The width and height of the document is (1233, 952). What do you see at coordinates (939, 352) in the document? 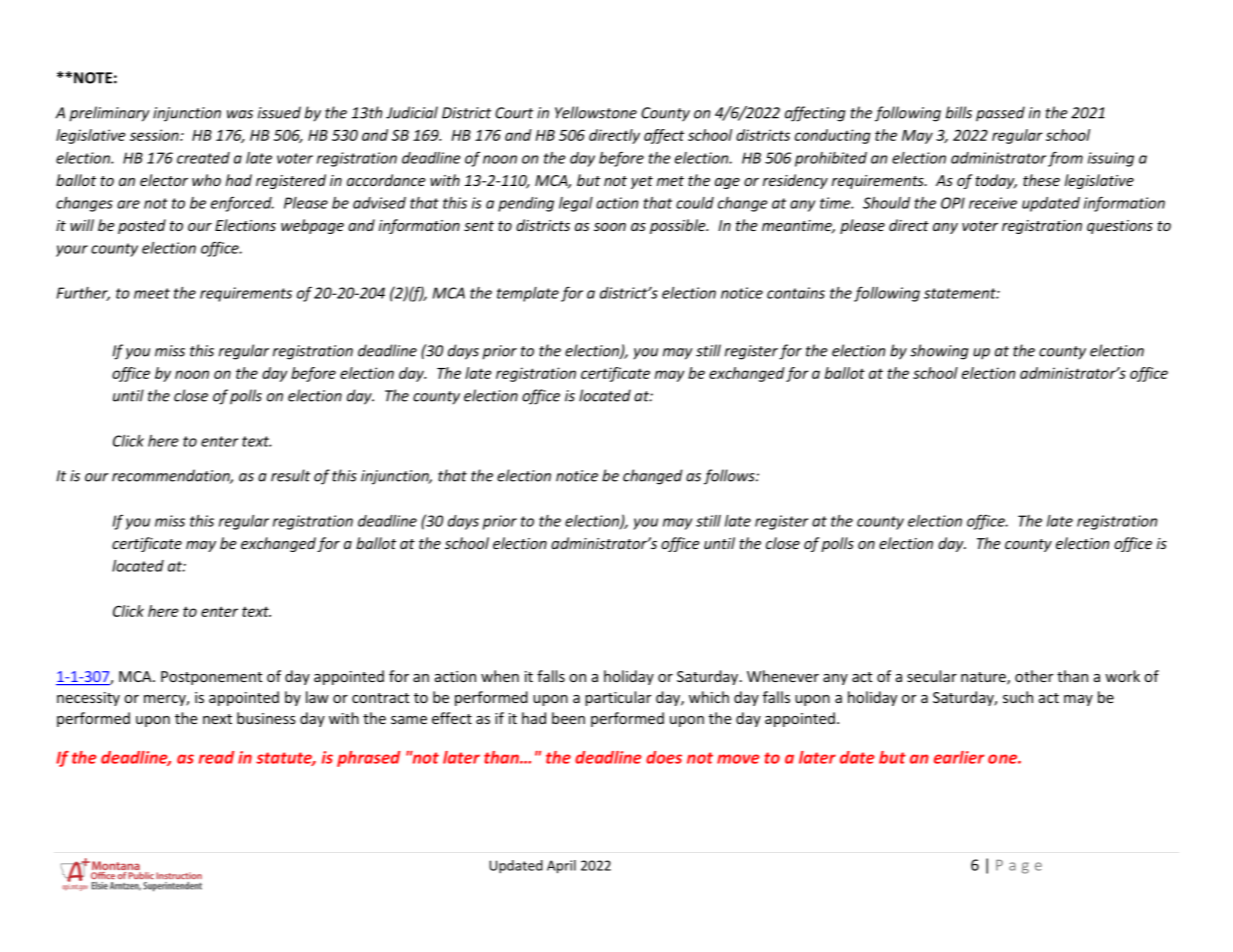
I see `showing` at bounding box center [939, 352].
